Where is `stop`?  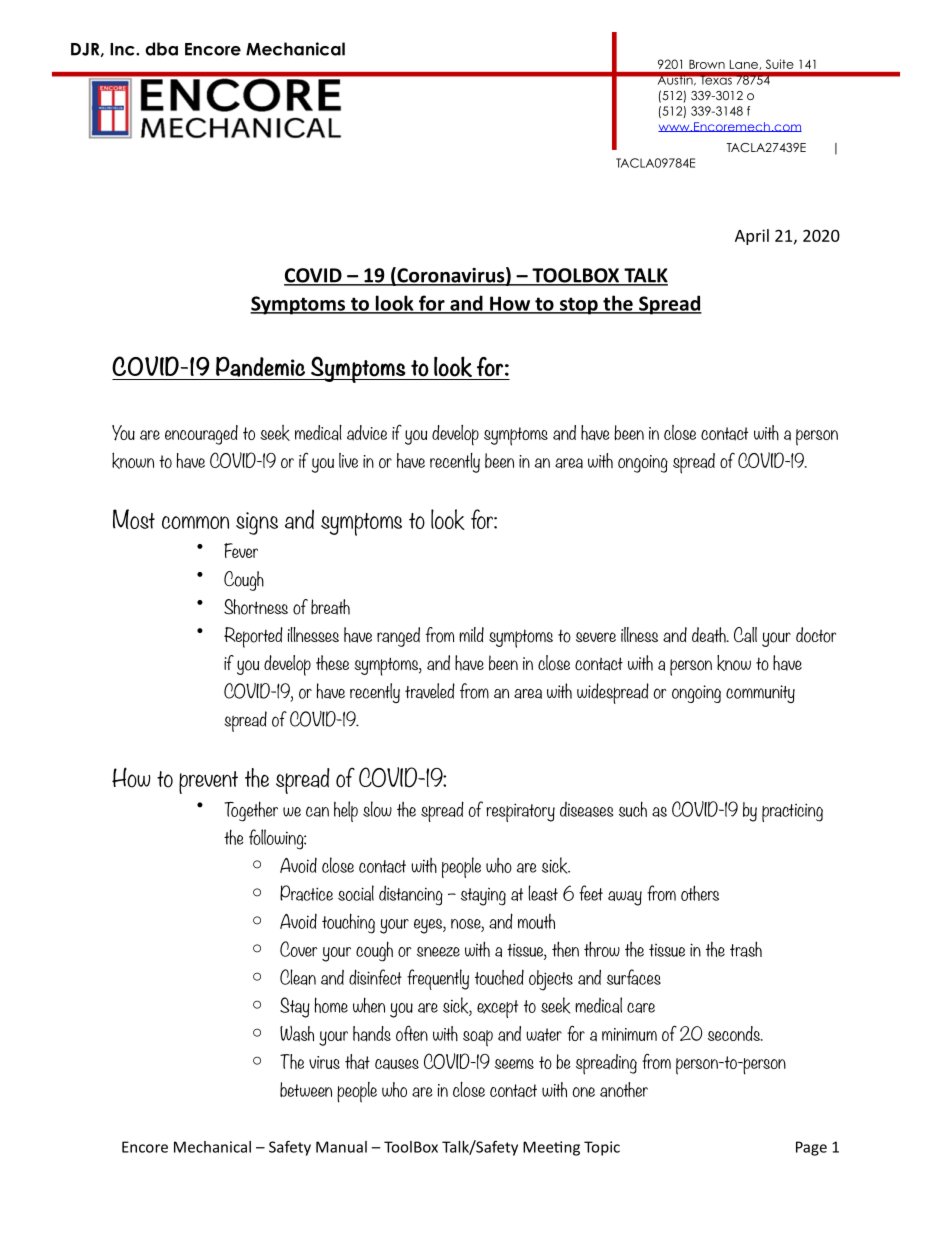 stop is located at coordinates (579, 306).
